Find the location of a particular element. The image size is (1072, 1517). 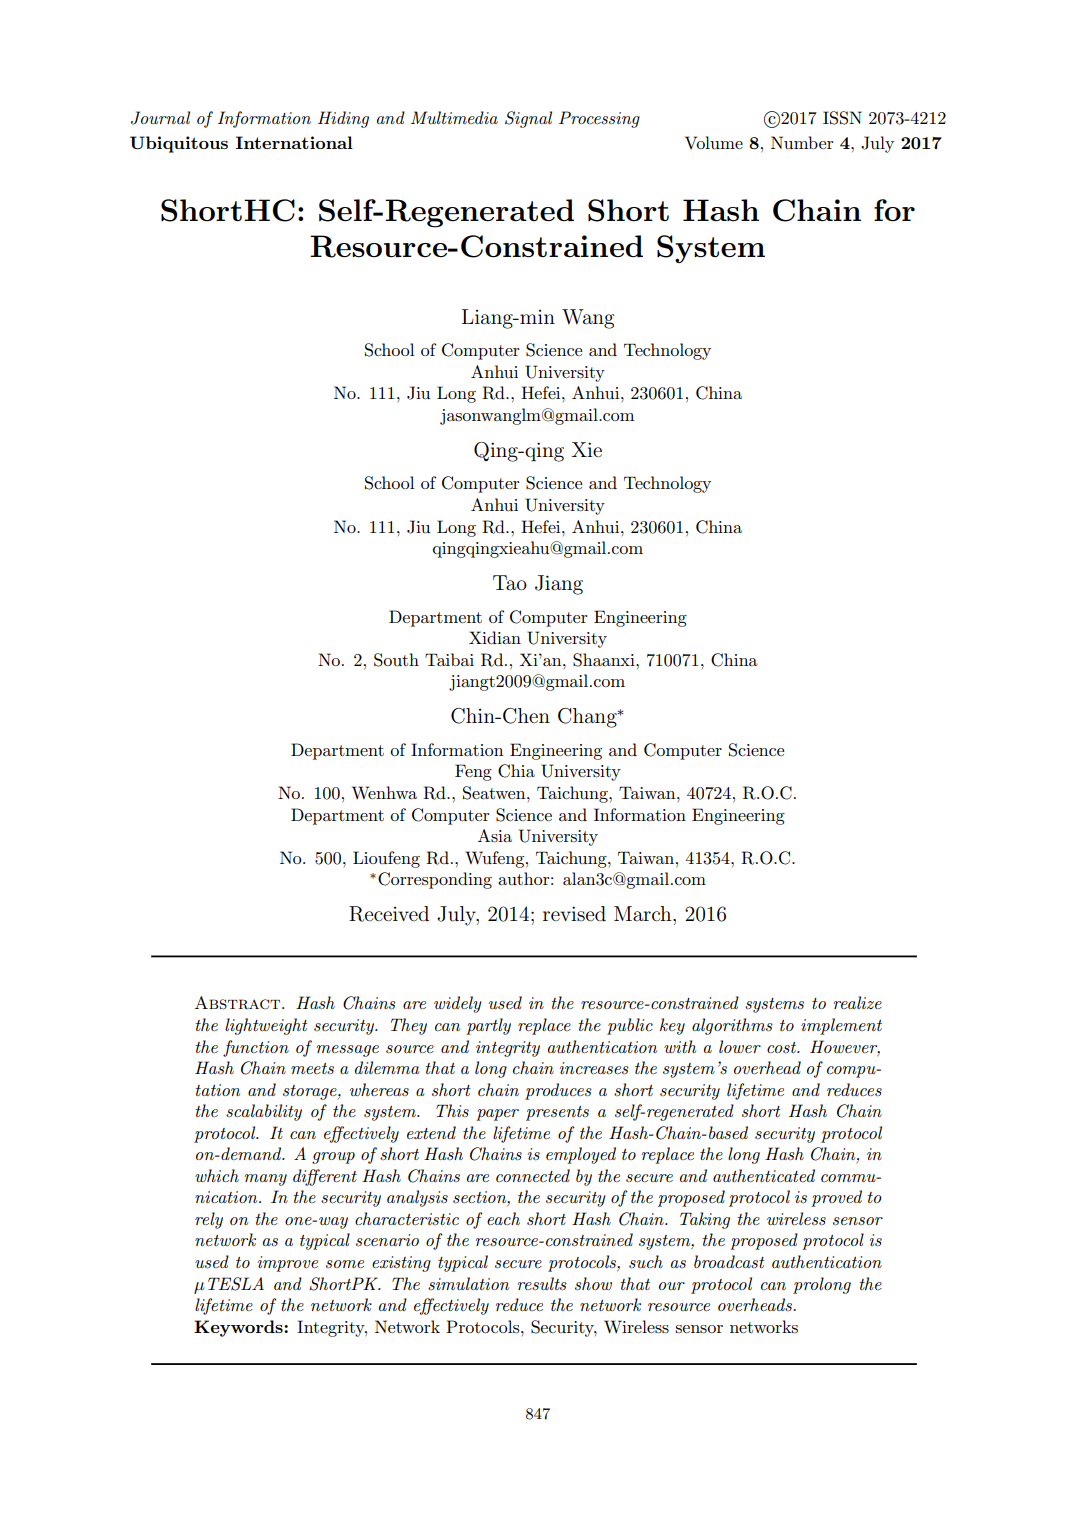

Tao is located at coordinates (510, 583).
